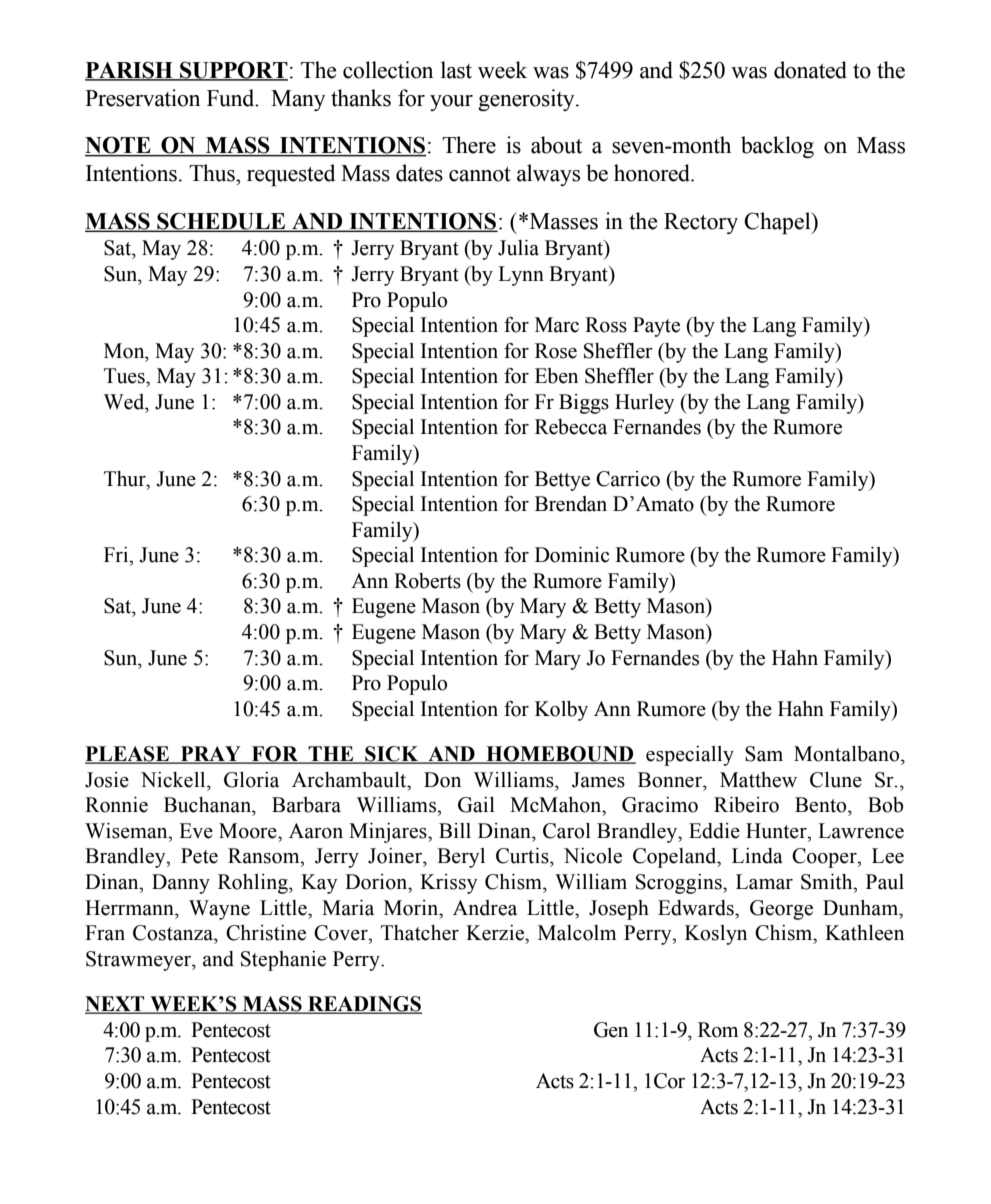 Image resolution: width=991 pixels, height=1204 pixels. What do you see at coordinates (644, 404) in the screenshot?
I see `Hurley` at bounding box center [644, 404].
